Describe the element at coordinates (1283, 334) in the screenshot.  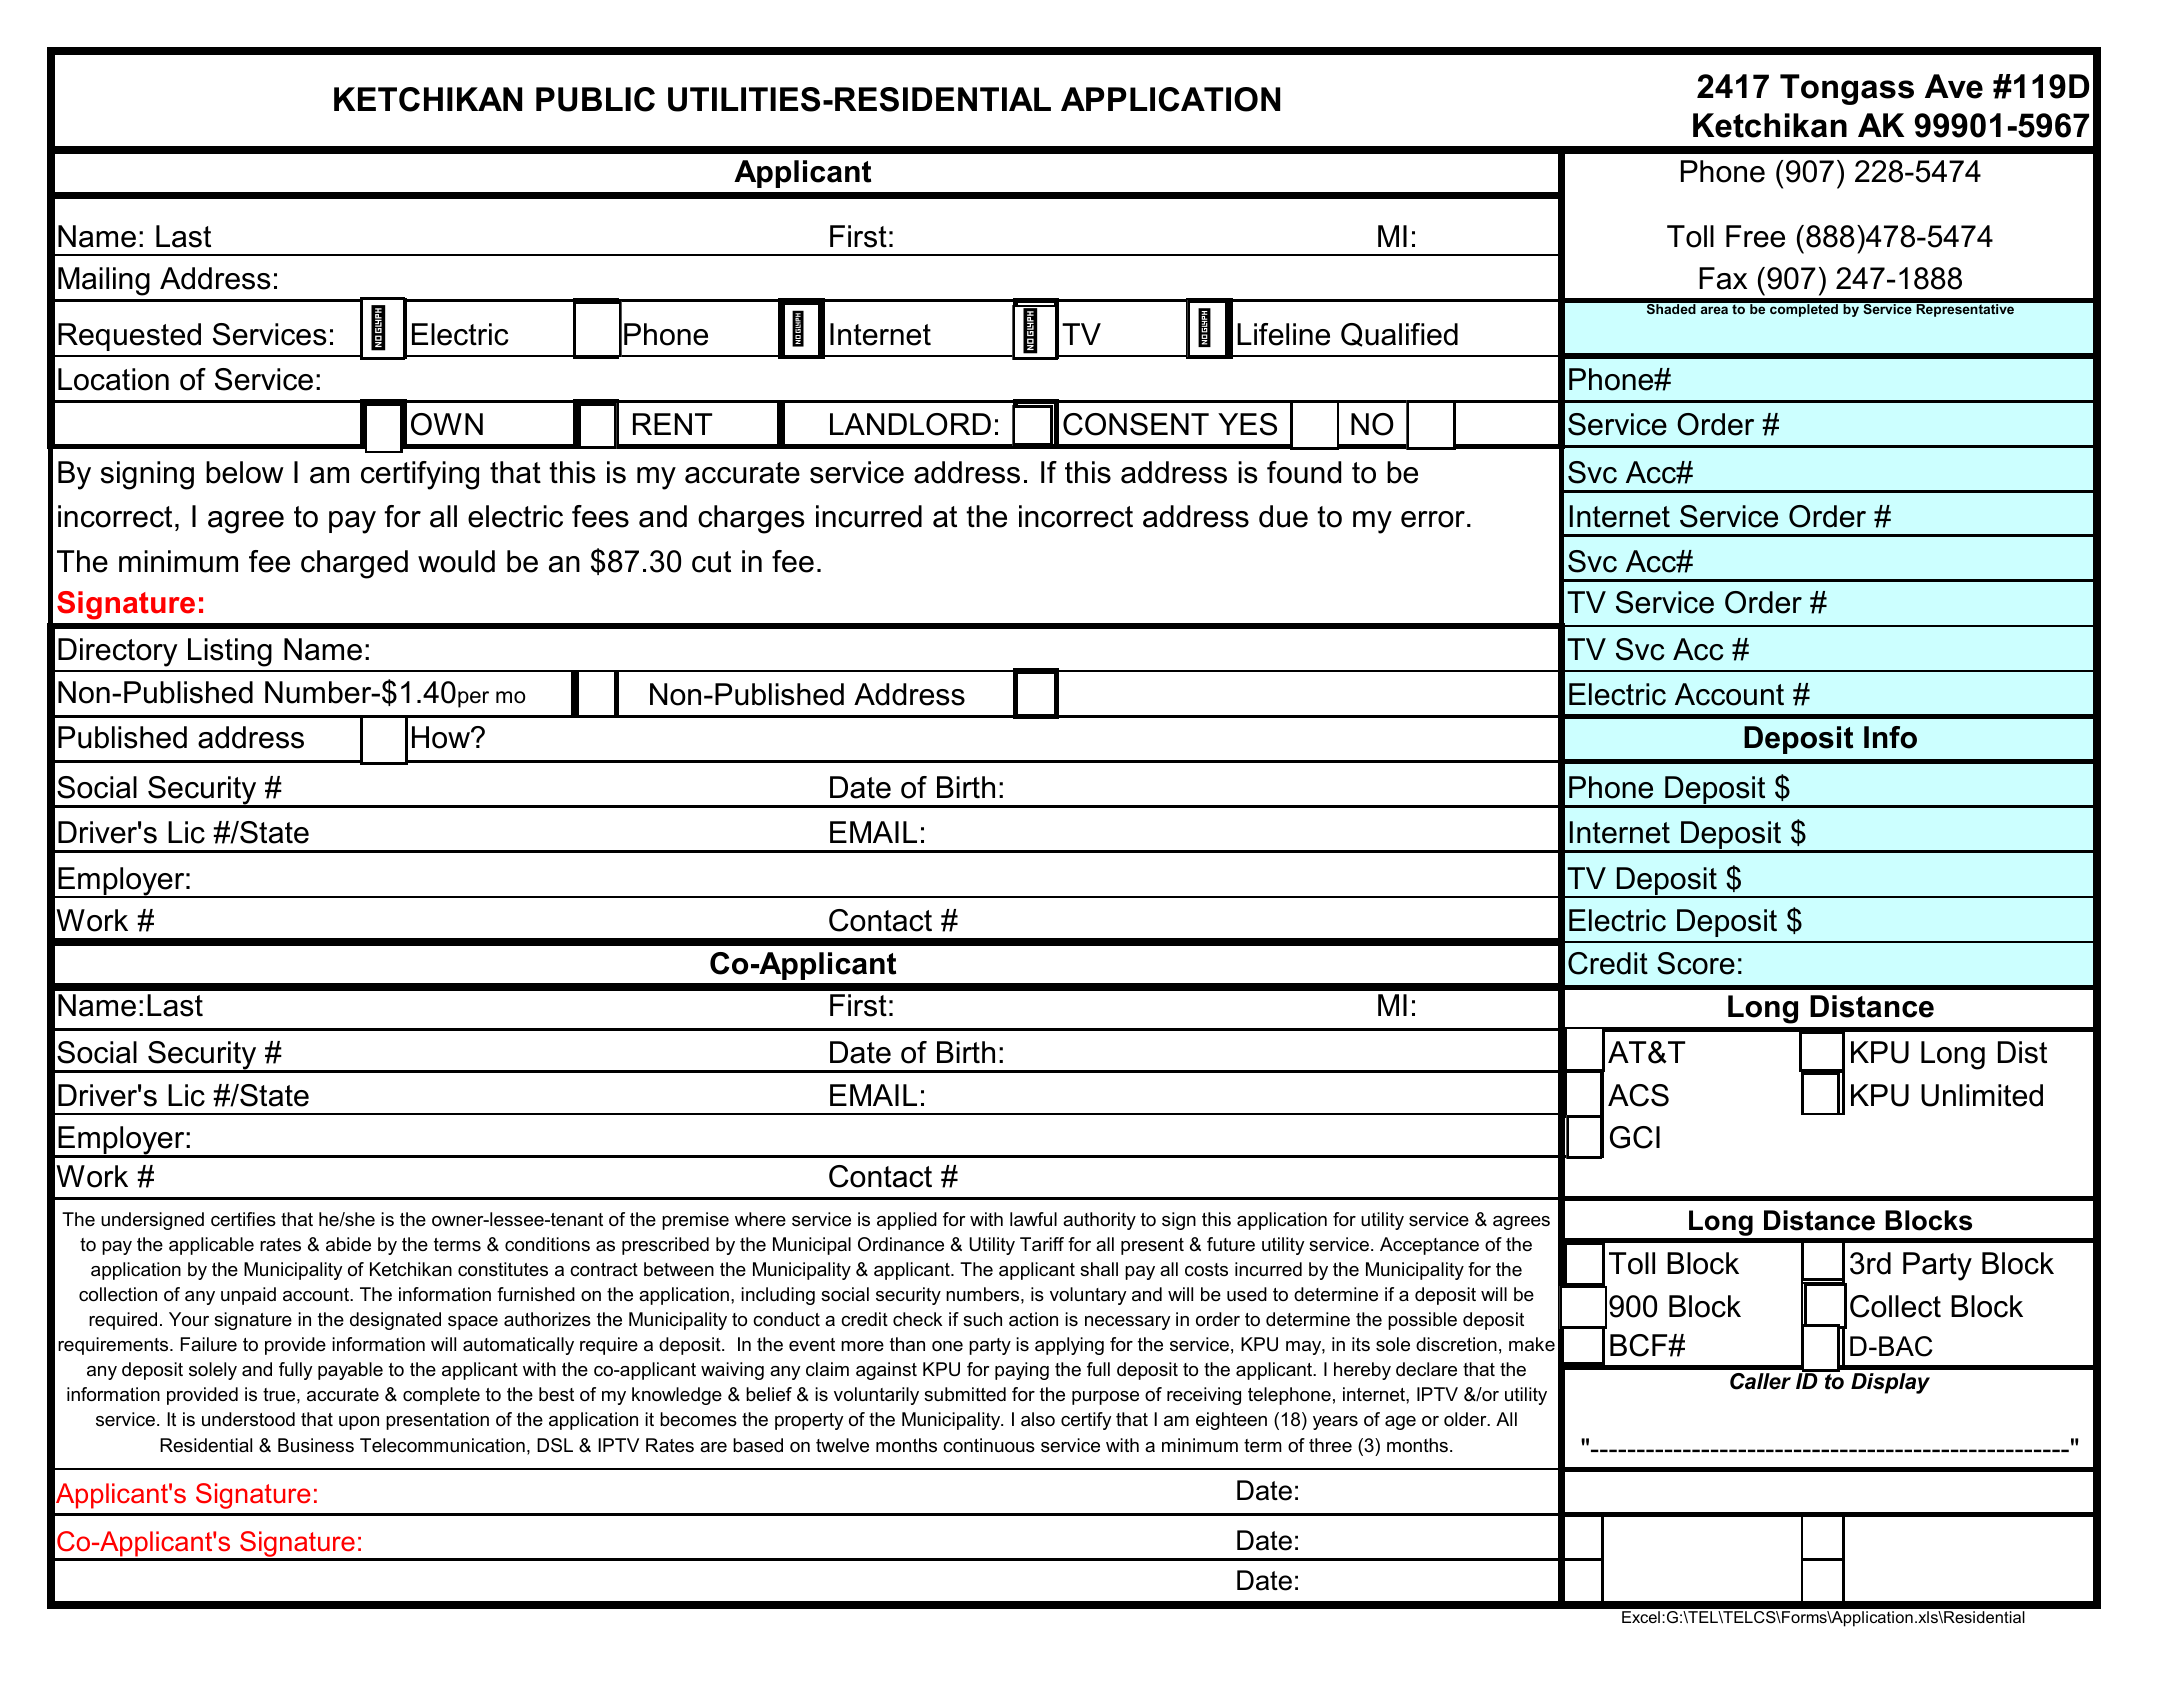
I see `Lifeline` at that location.
